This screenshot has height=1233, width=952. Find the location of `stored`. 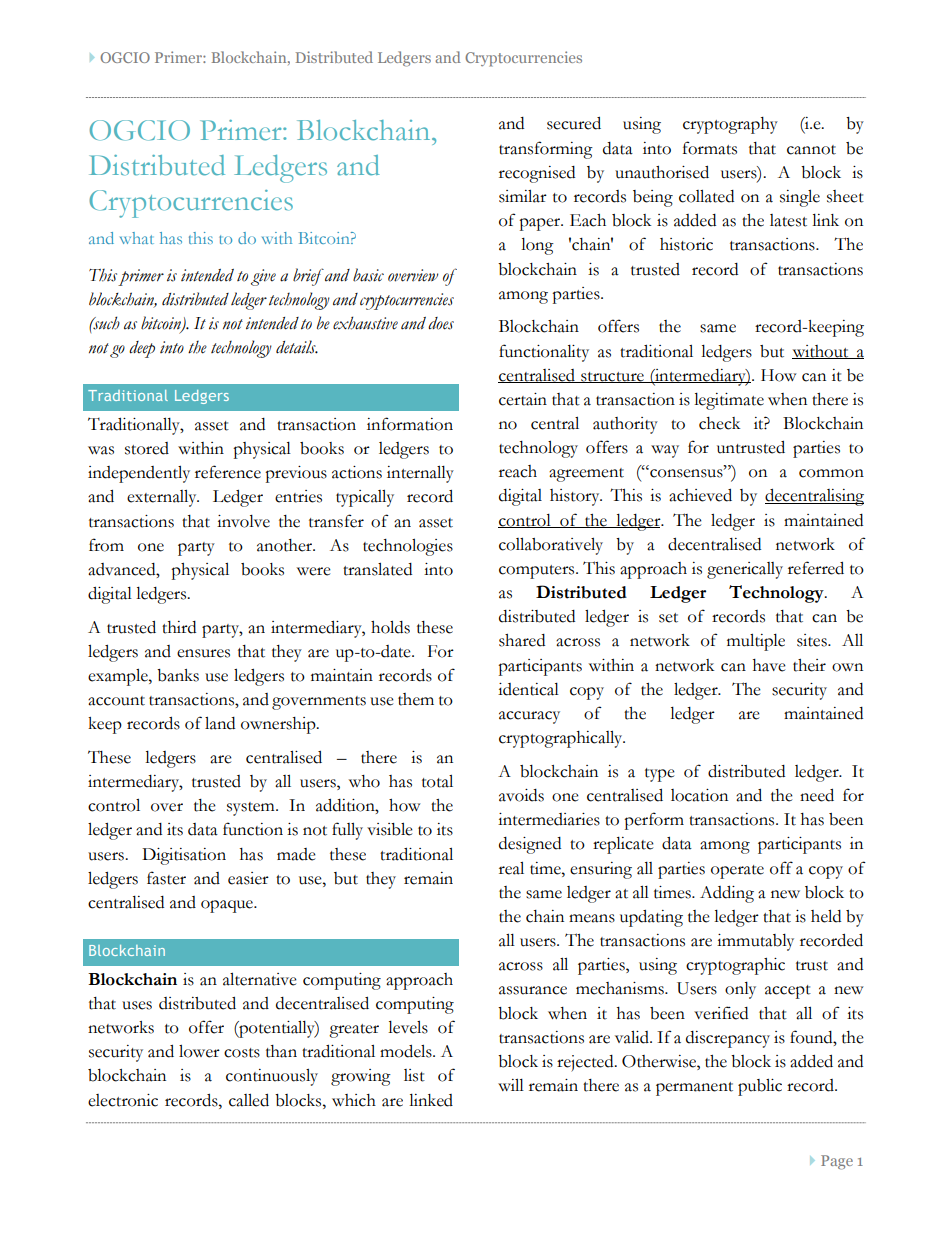

stored is located at coordinates (147, 448).
